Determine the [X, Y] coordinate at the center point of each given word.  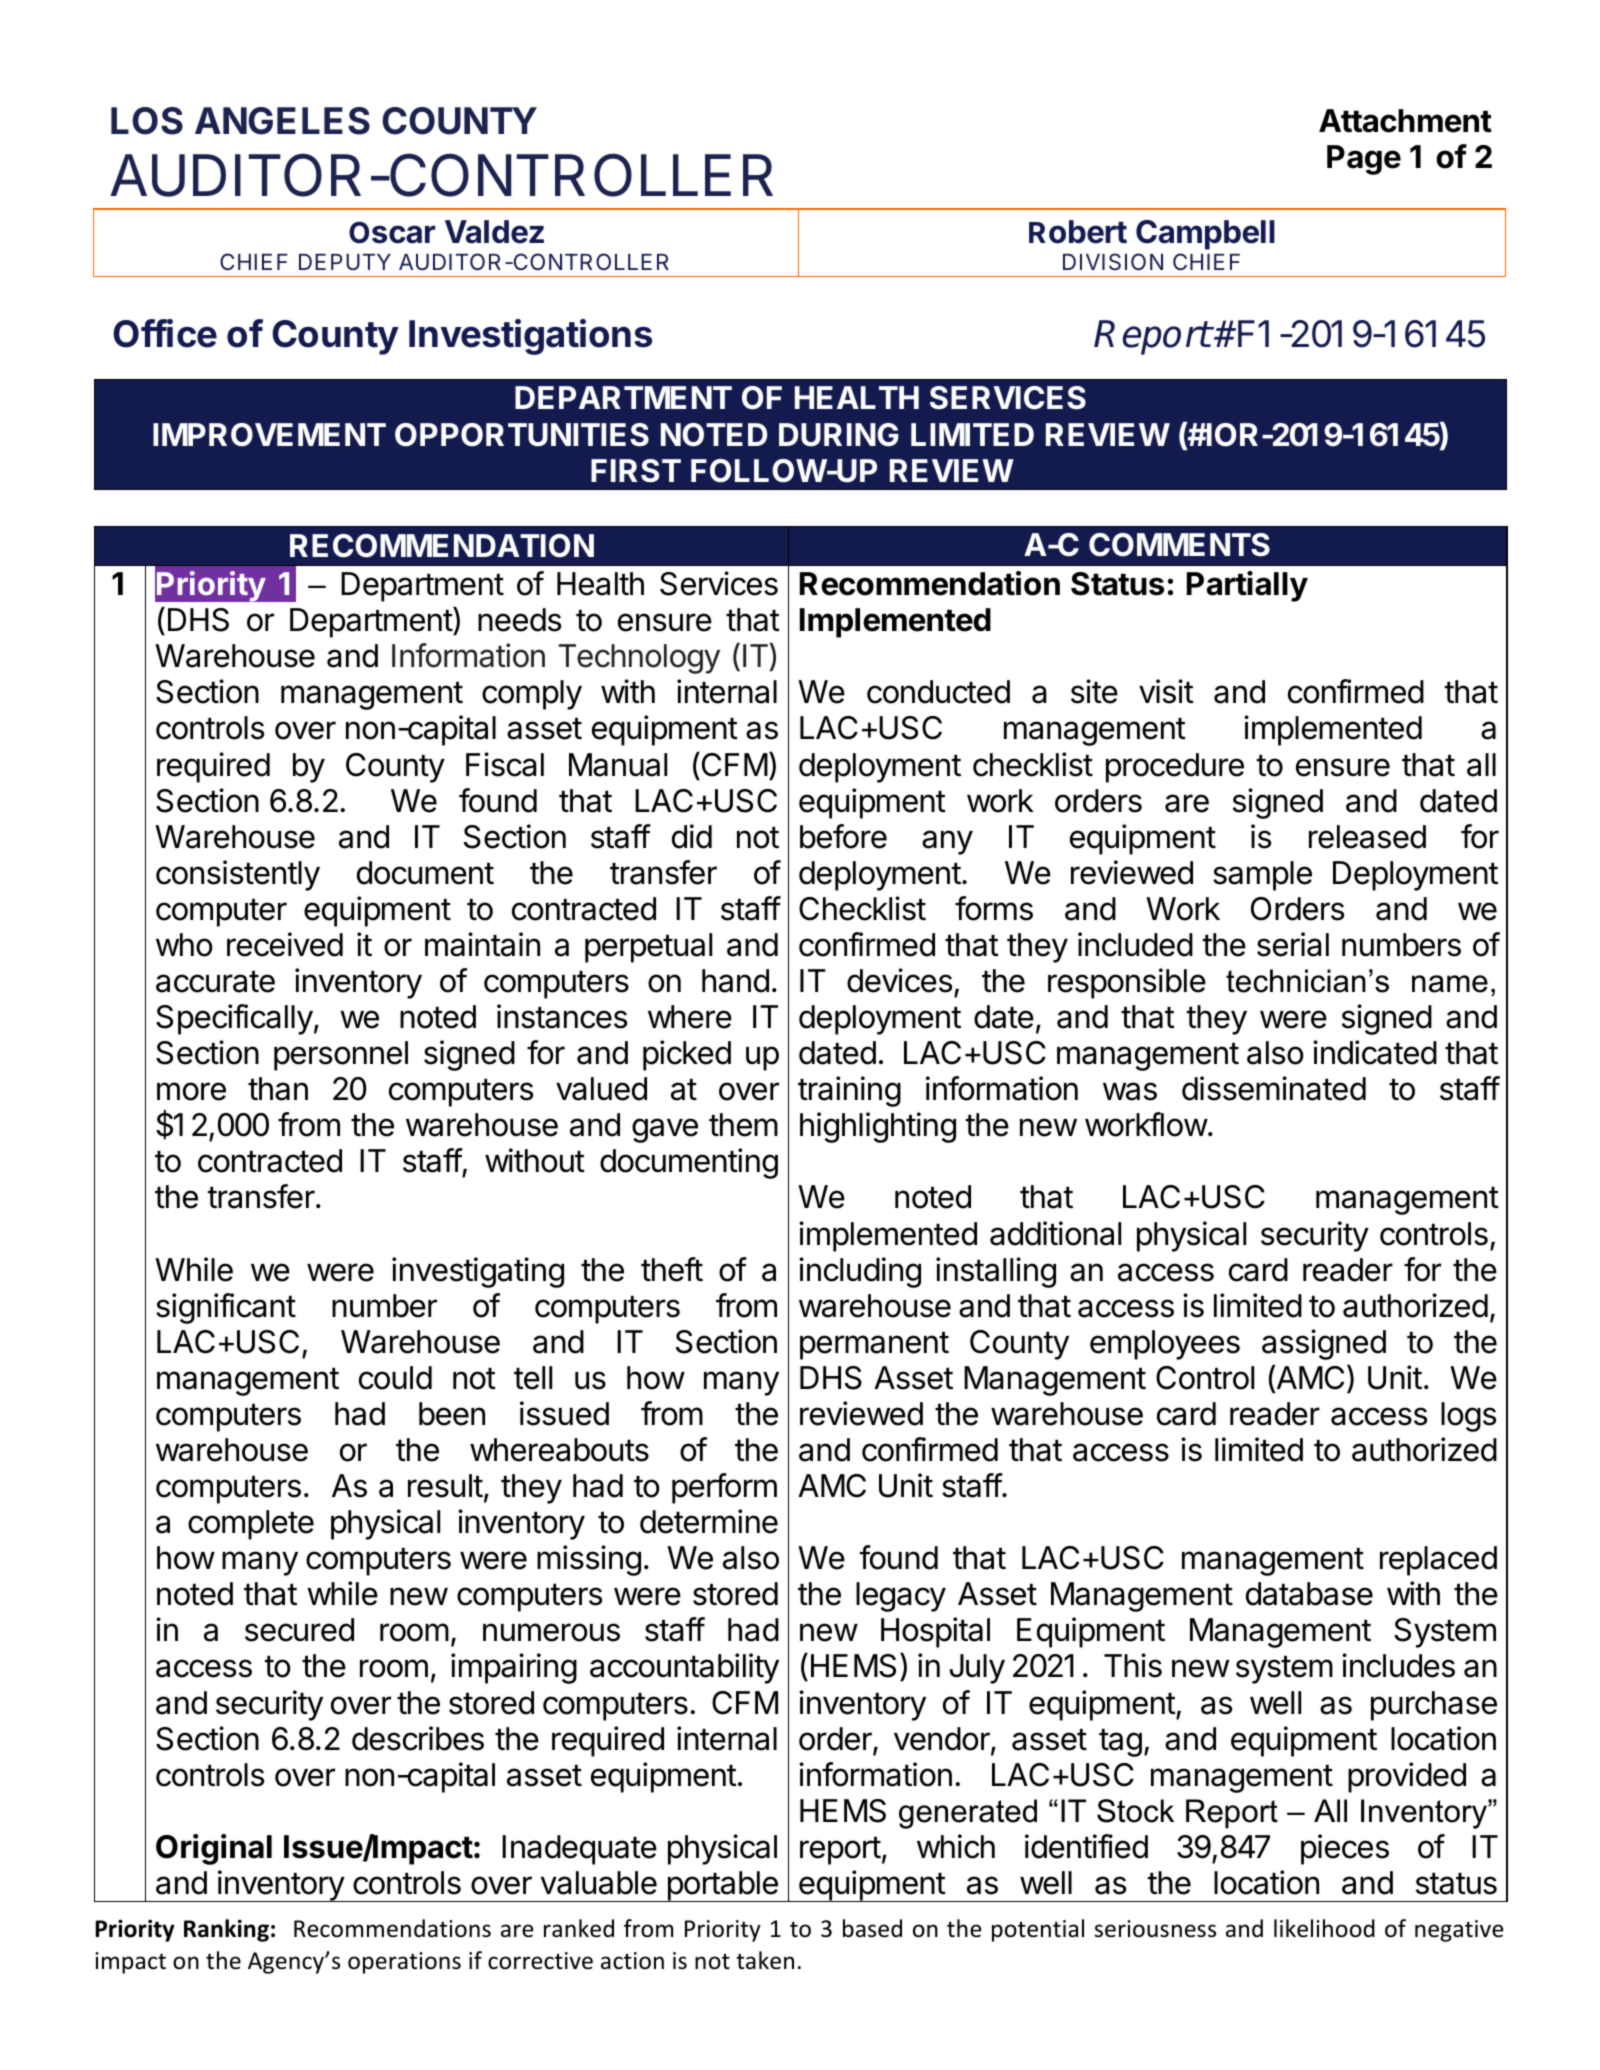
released [1367, 837]
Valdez [494, 232]
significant [226, 1308]
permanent [874, 1345]
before [843, 836]
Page [1364, 160]
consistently [238, 875]
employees [1165, 1345]
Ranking [226, 1930]
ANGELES [282, 121]
